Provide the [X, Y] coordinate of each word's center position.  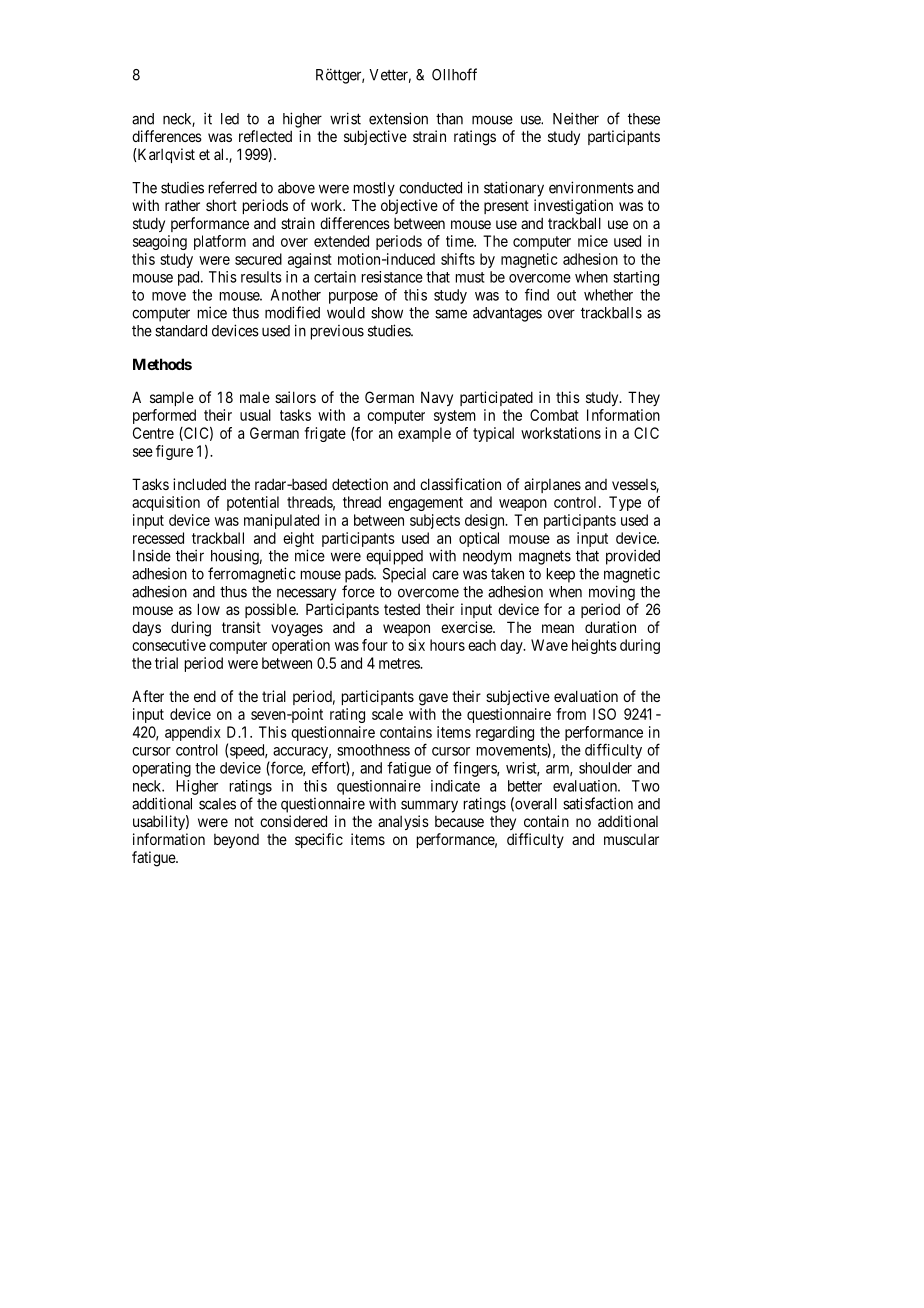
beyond [236, 841]
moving [612, 593]
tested [402, 609]
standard [181, 331]
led [230, 119]
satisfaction [598, 803]
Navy [437, 398]
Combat [554, 415]
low [209, 609]
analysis [403, 822]
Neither [576, 118]
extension [398, 118]
